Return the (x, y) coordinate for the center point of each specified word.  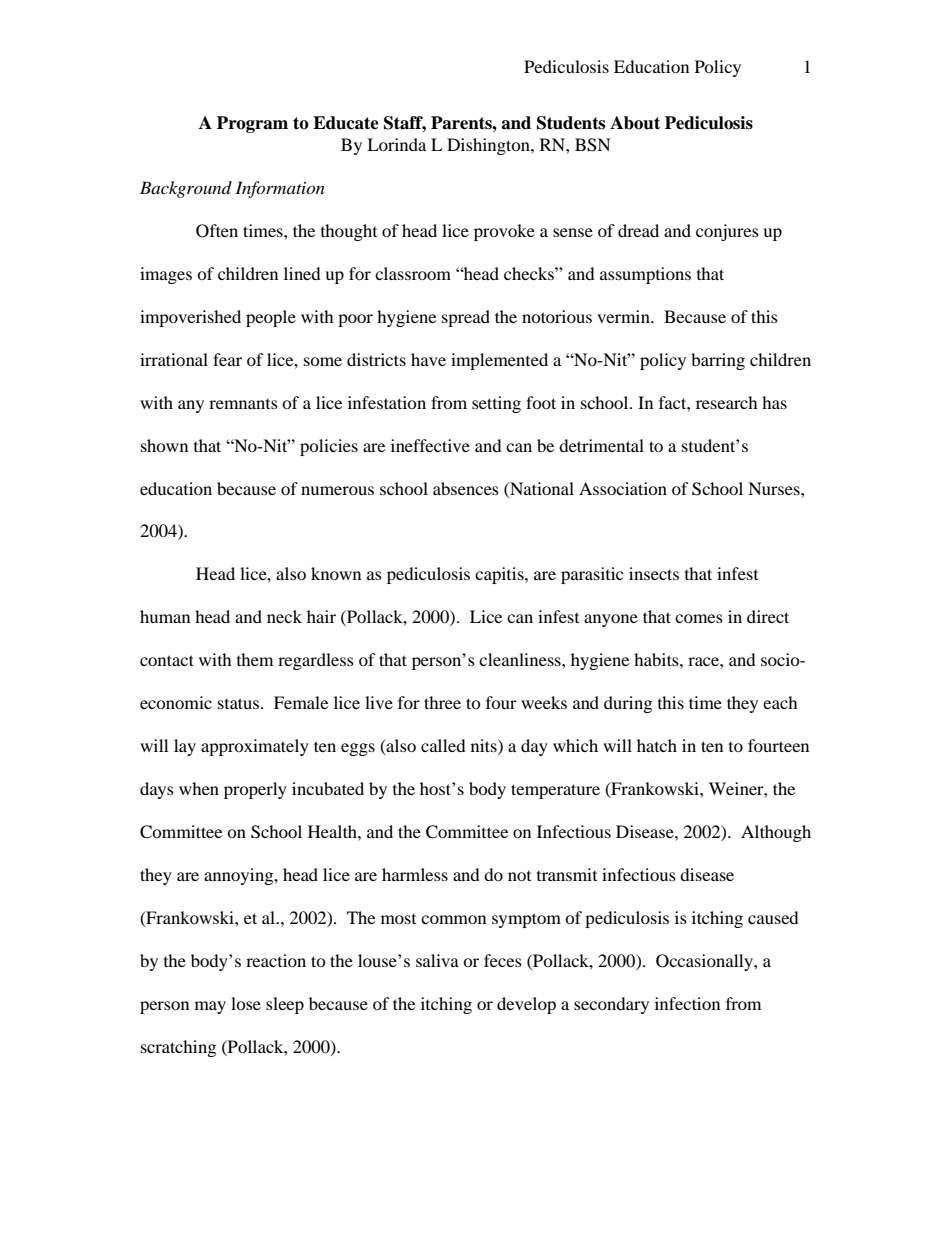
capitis (500, 575)
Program (252, 124)
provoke (504, 232)
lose (246, 1003)
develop (526, 1005)
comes (699, 618)
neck (284, 616)
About (635, 123)
